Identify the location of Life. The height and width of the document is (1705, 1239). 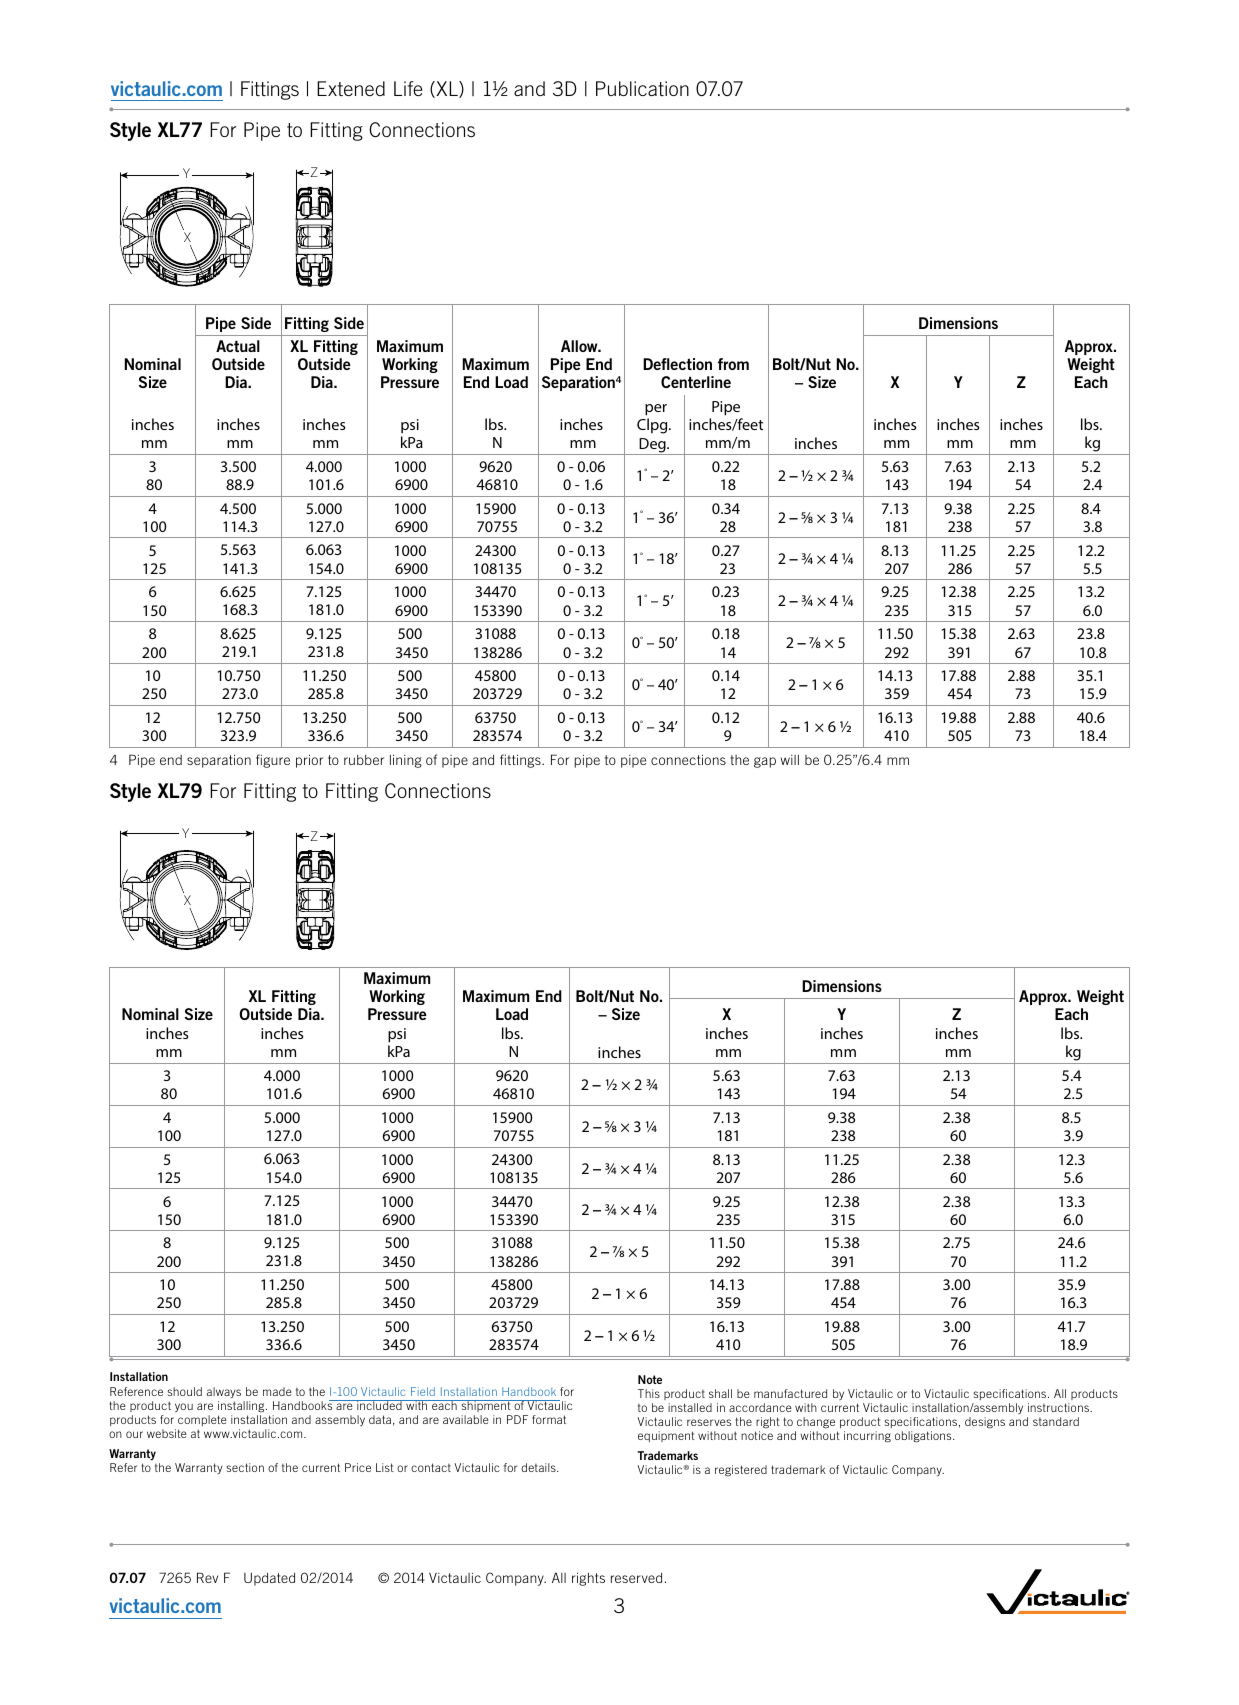
(408, 88).
